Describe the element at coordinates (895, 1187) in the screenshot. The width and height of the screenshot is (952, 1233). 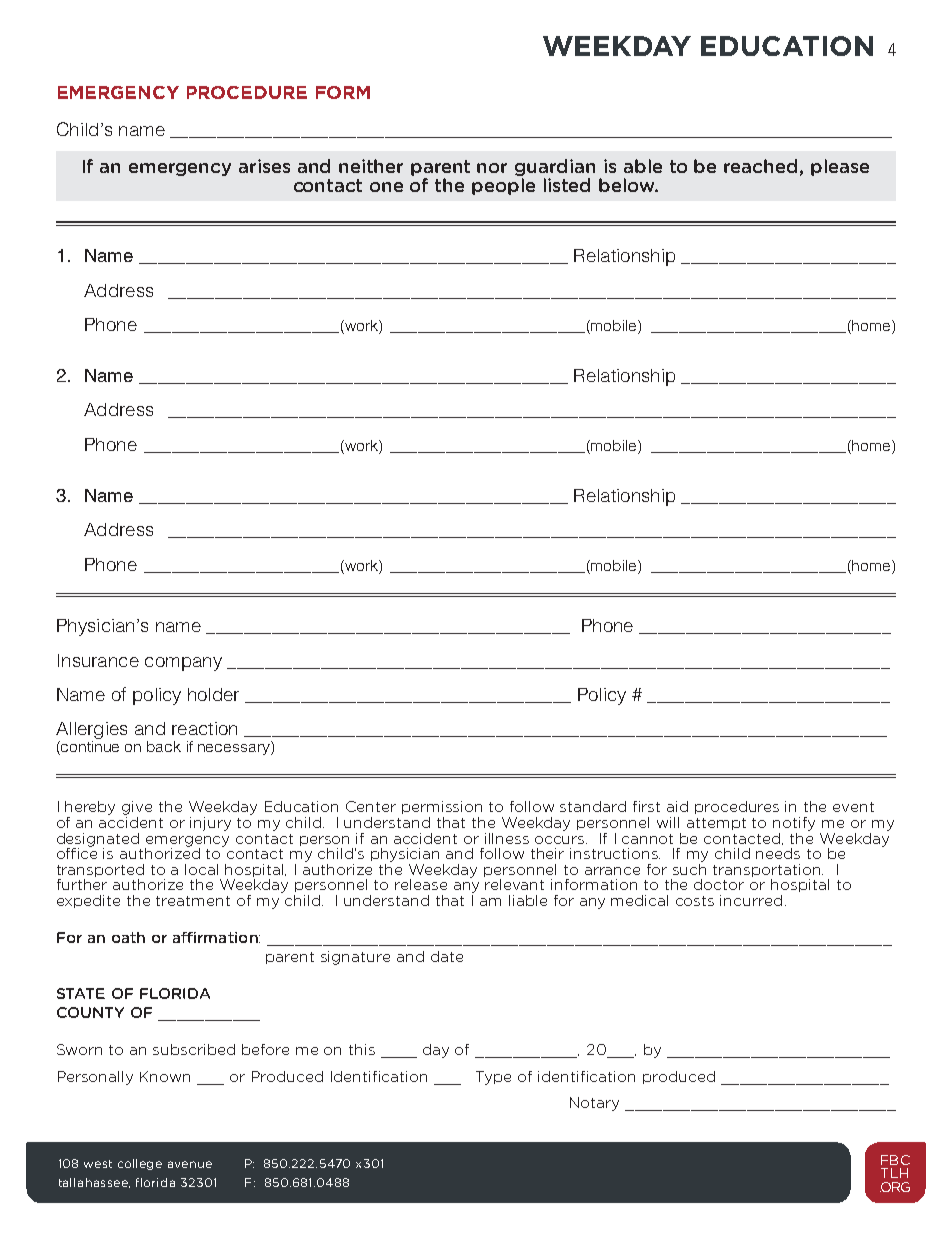
I see `ORG` at that location.
